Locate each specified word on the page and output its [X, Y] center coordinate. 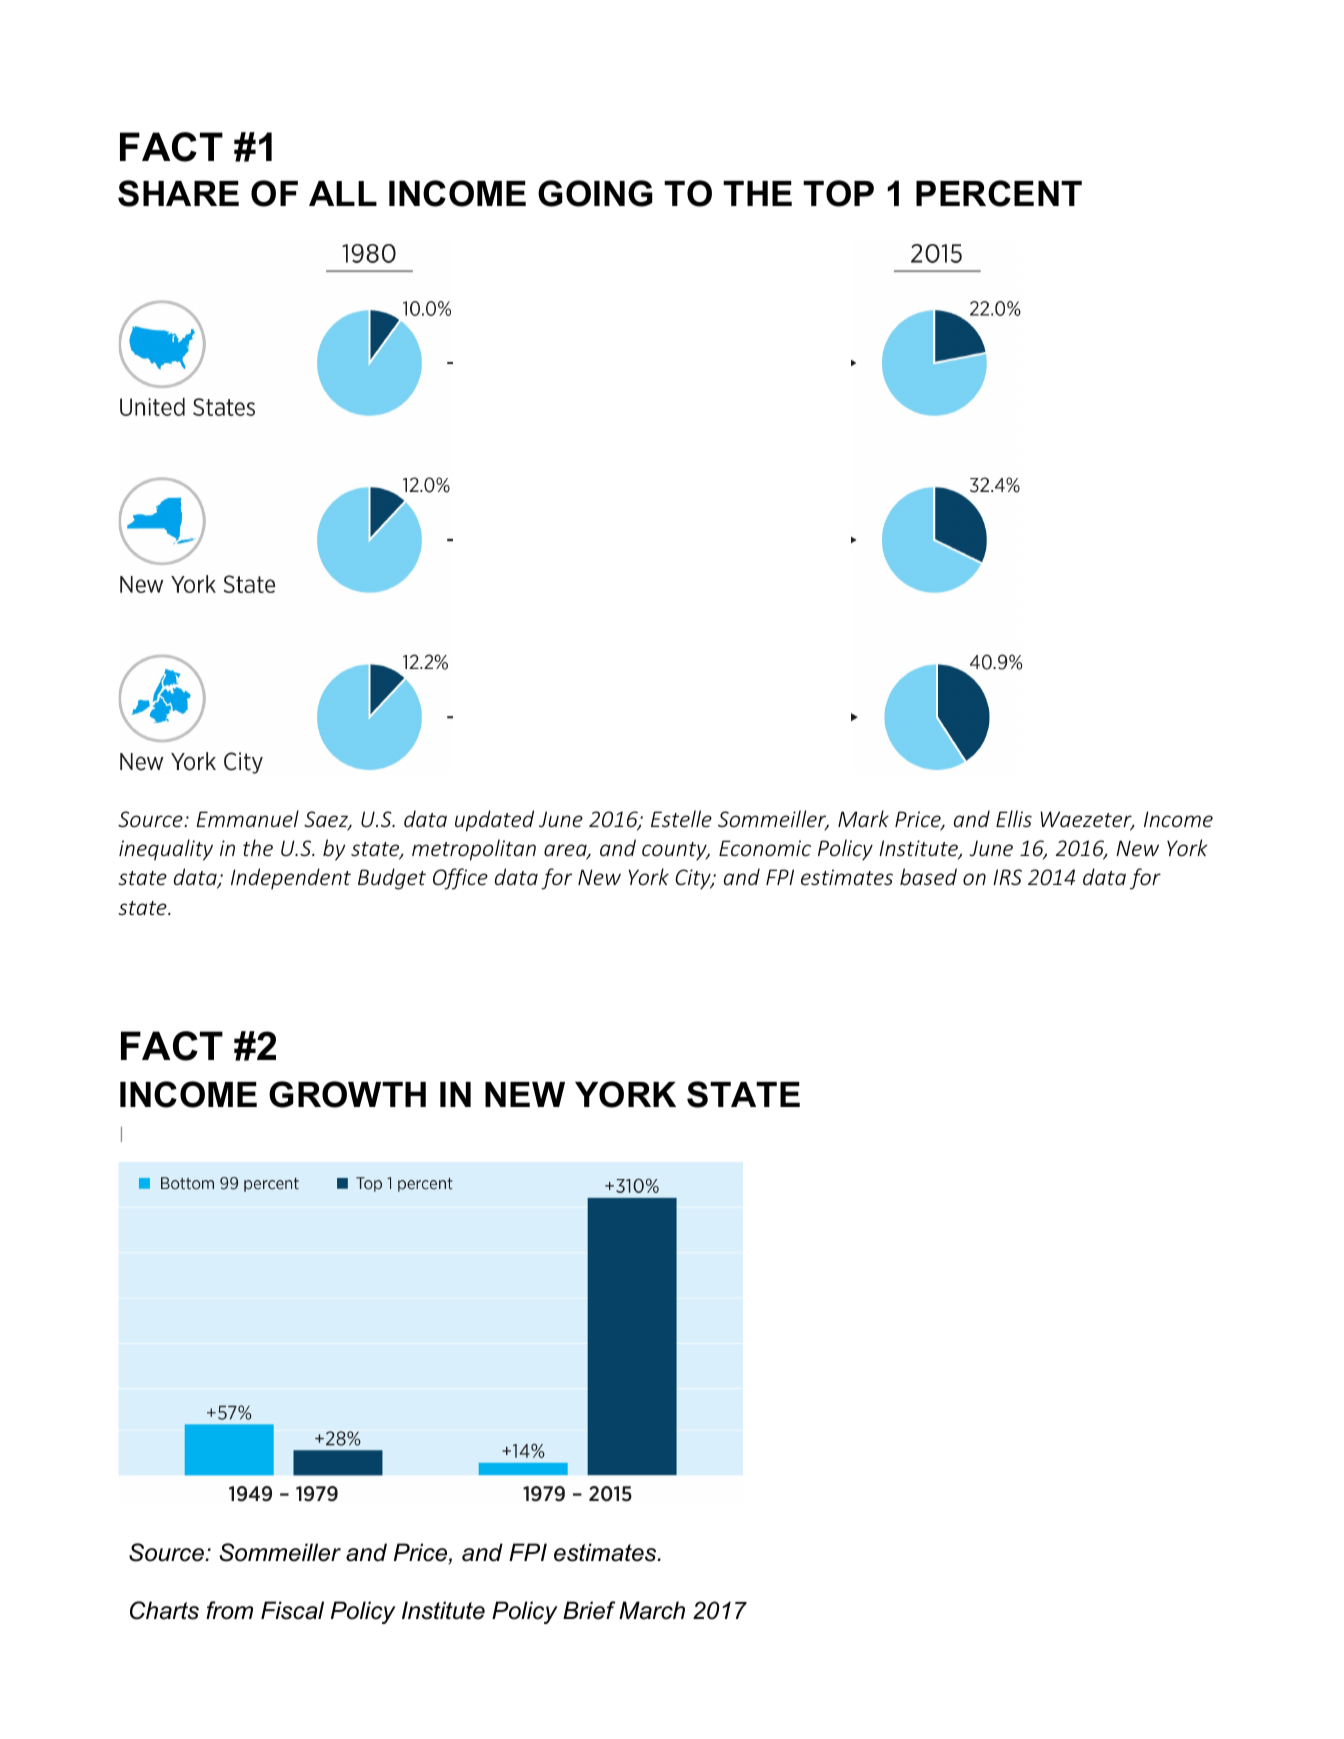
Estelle [681, 818]
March [652, 1610]
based [928, 876]
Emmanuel [248, 818]
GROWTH [347, 1094]
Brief [589, 1610]
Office [460, 879]
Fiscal [292, 1610]
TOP [838, 193]
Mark [863, 818]
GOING [595, 193]
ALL [343, 193]
